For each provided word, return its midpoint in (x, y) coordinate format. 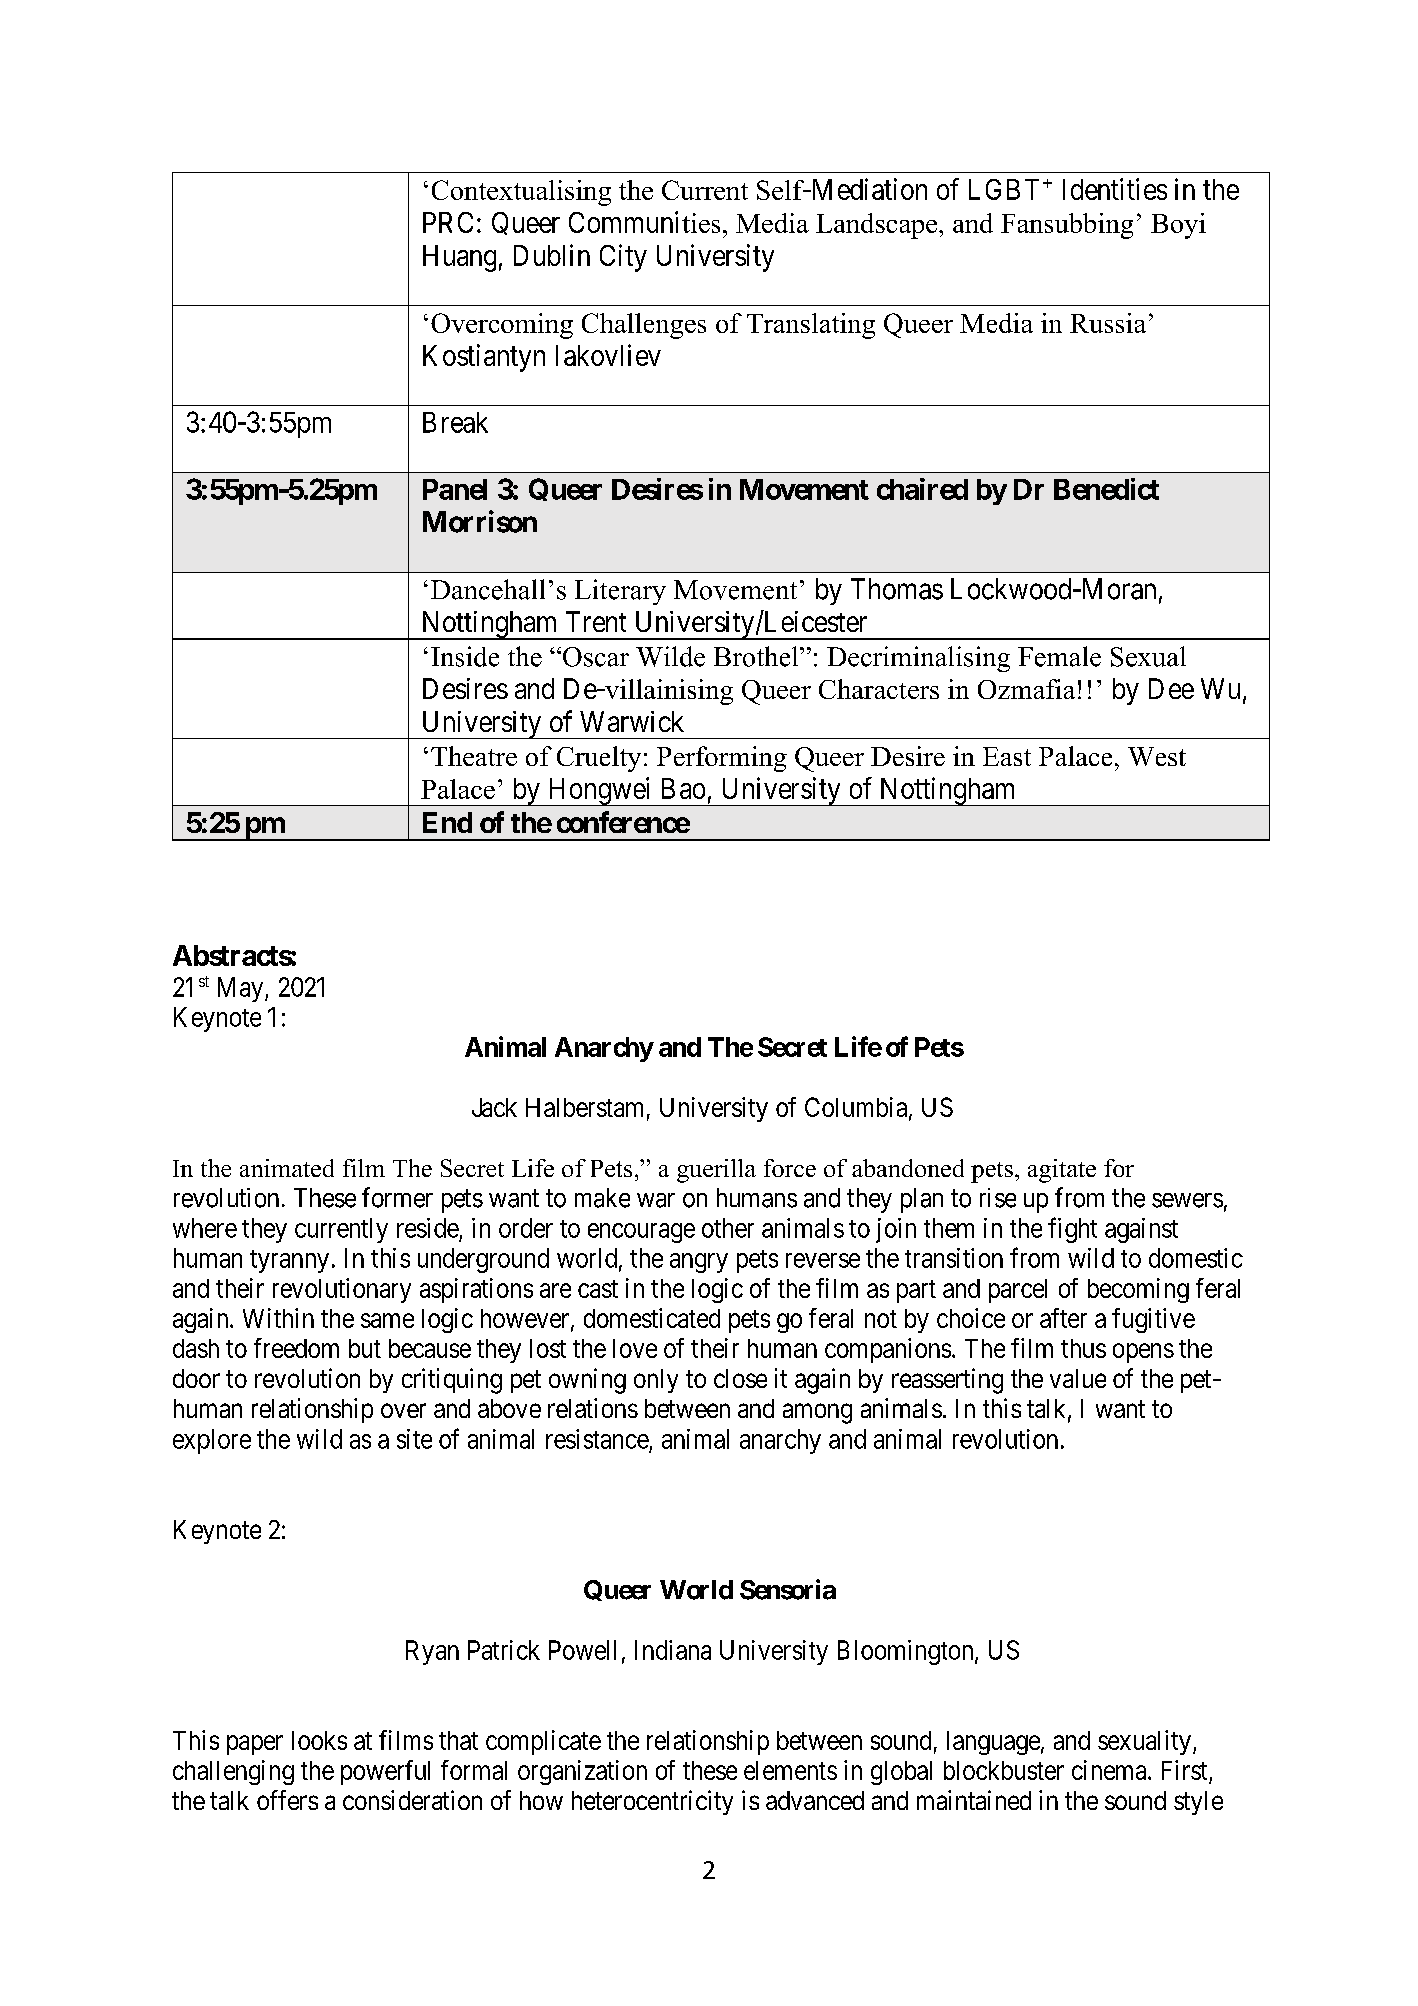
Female (1059, 656)
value (1078, 1378)
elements (790, 1770)
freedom (296, 1348)
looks (319, 1740)
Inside (465, 656)
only (656, 1381)
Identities (1115, 189)
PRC (448, 222)
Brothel (757, 656)
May (242, 989)
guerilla (716, 1171)
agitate (1062, 1171)
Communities (644, 222)
